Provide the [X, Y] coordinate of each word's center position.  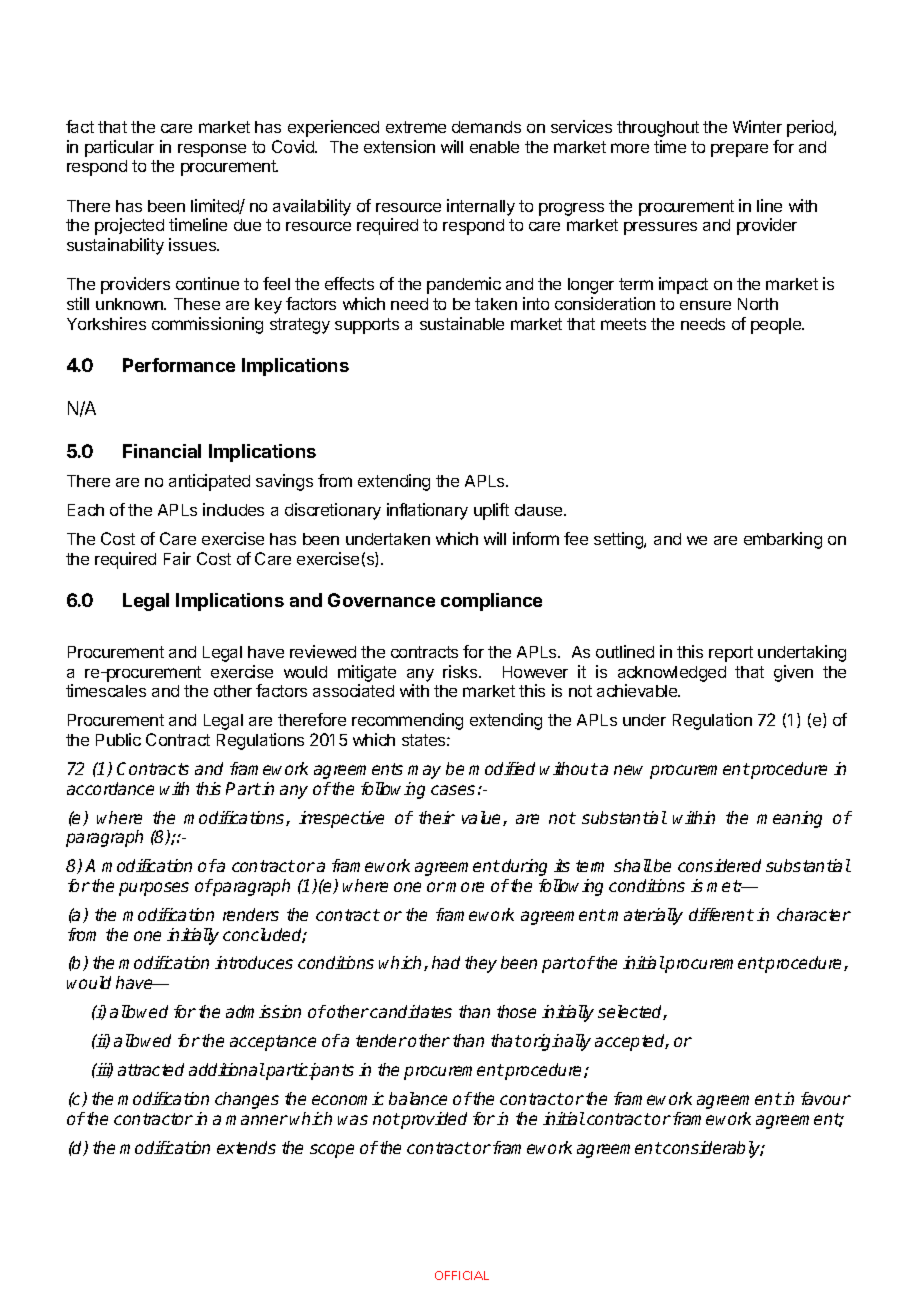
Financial [162, 451]
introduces [254, 962]
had [446, 962]
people [777, 326]
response [212, 150]
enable [494, 147]
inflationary [427, 511]
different [721, 914]
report [731, 654]
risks [461, 671]
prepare [739, 150]
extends [246, 1147]
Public [118, 739]
